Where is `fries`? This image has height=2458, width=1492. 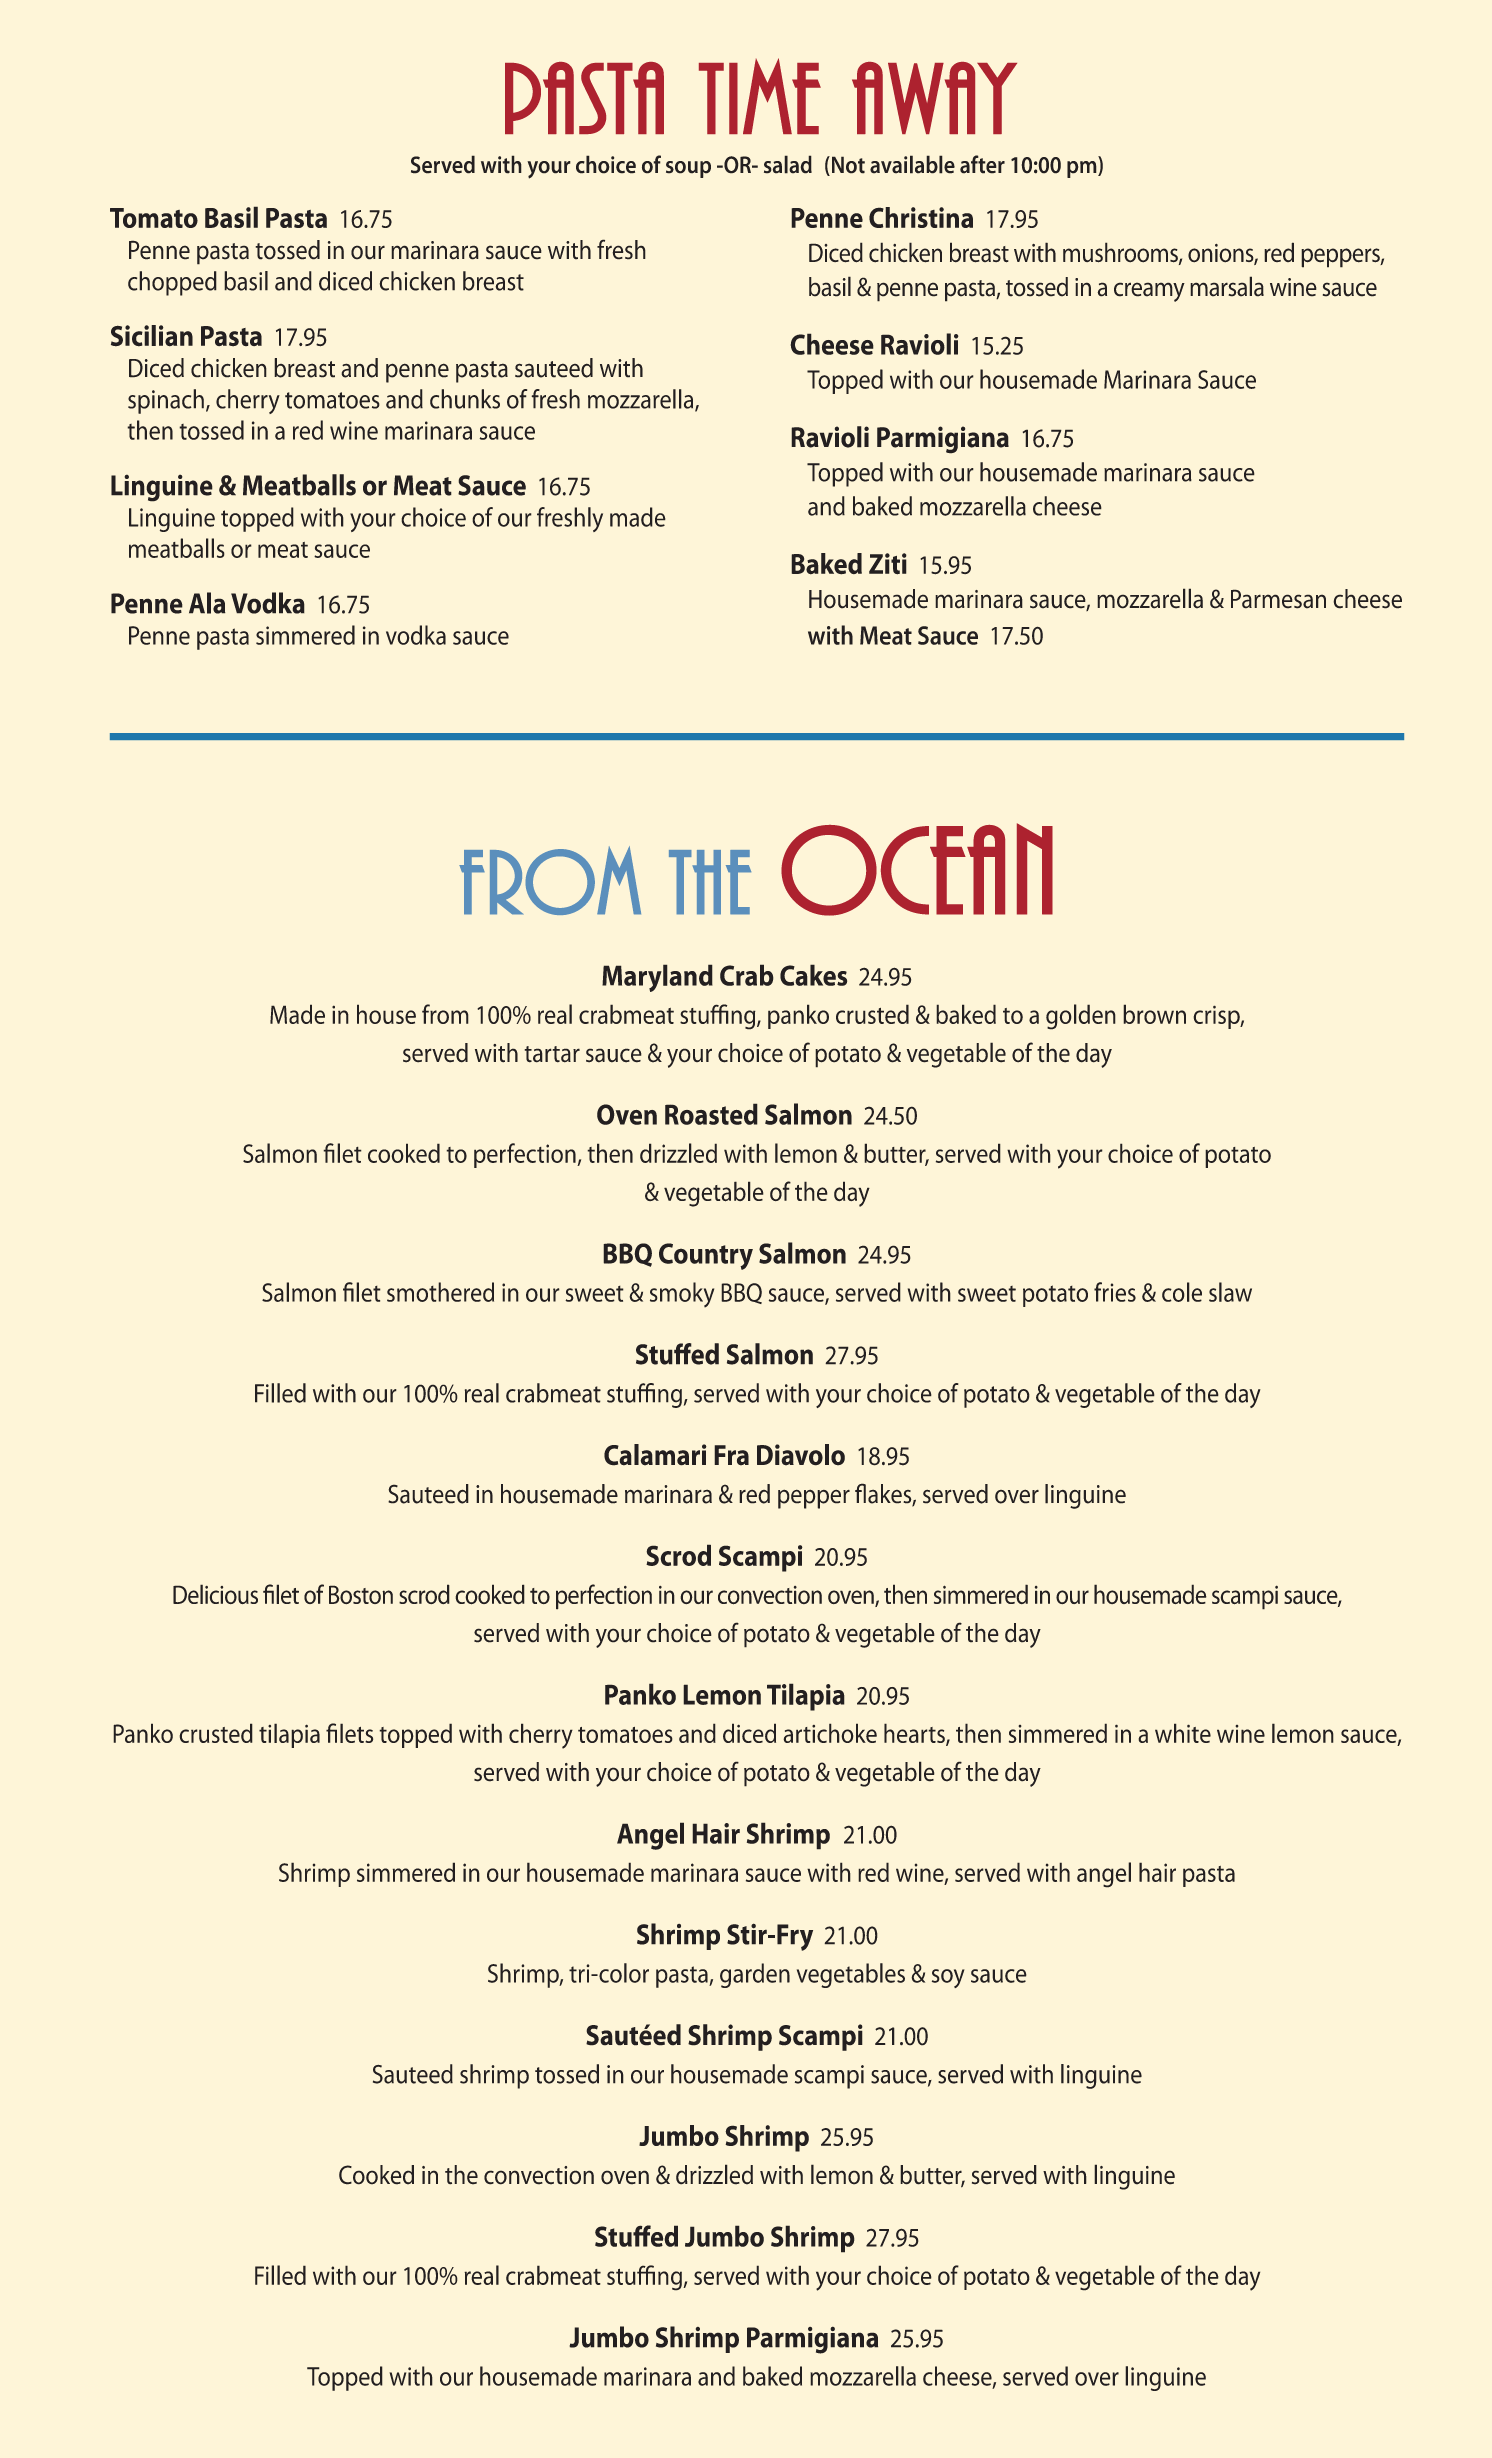
fries is located at coordinates (1115, 1292).
